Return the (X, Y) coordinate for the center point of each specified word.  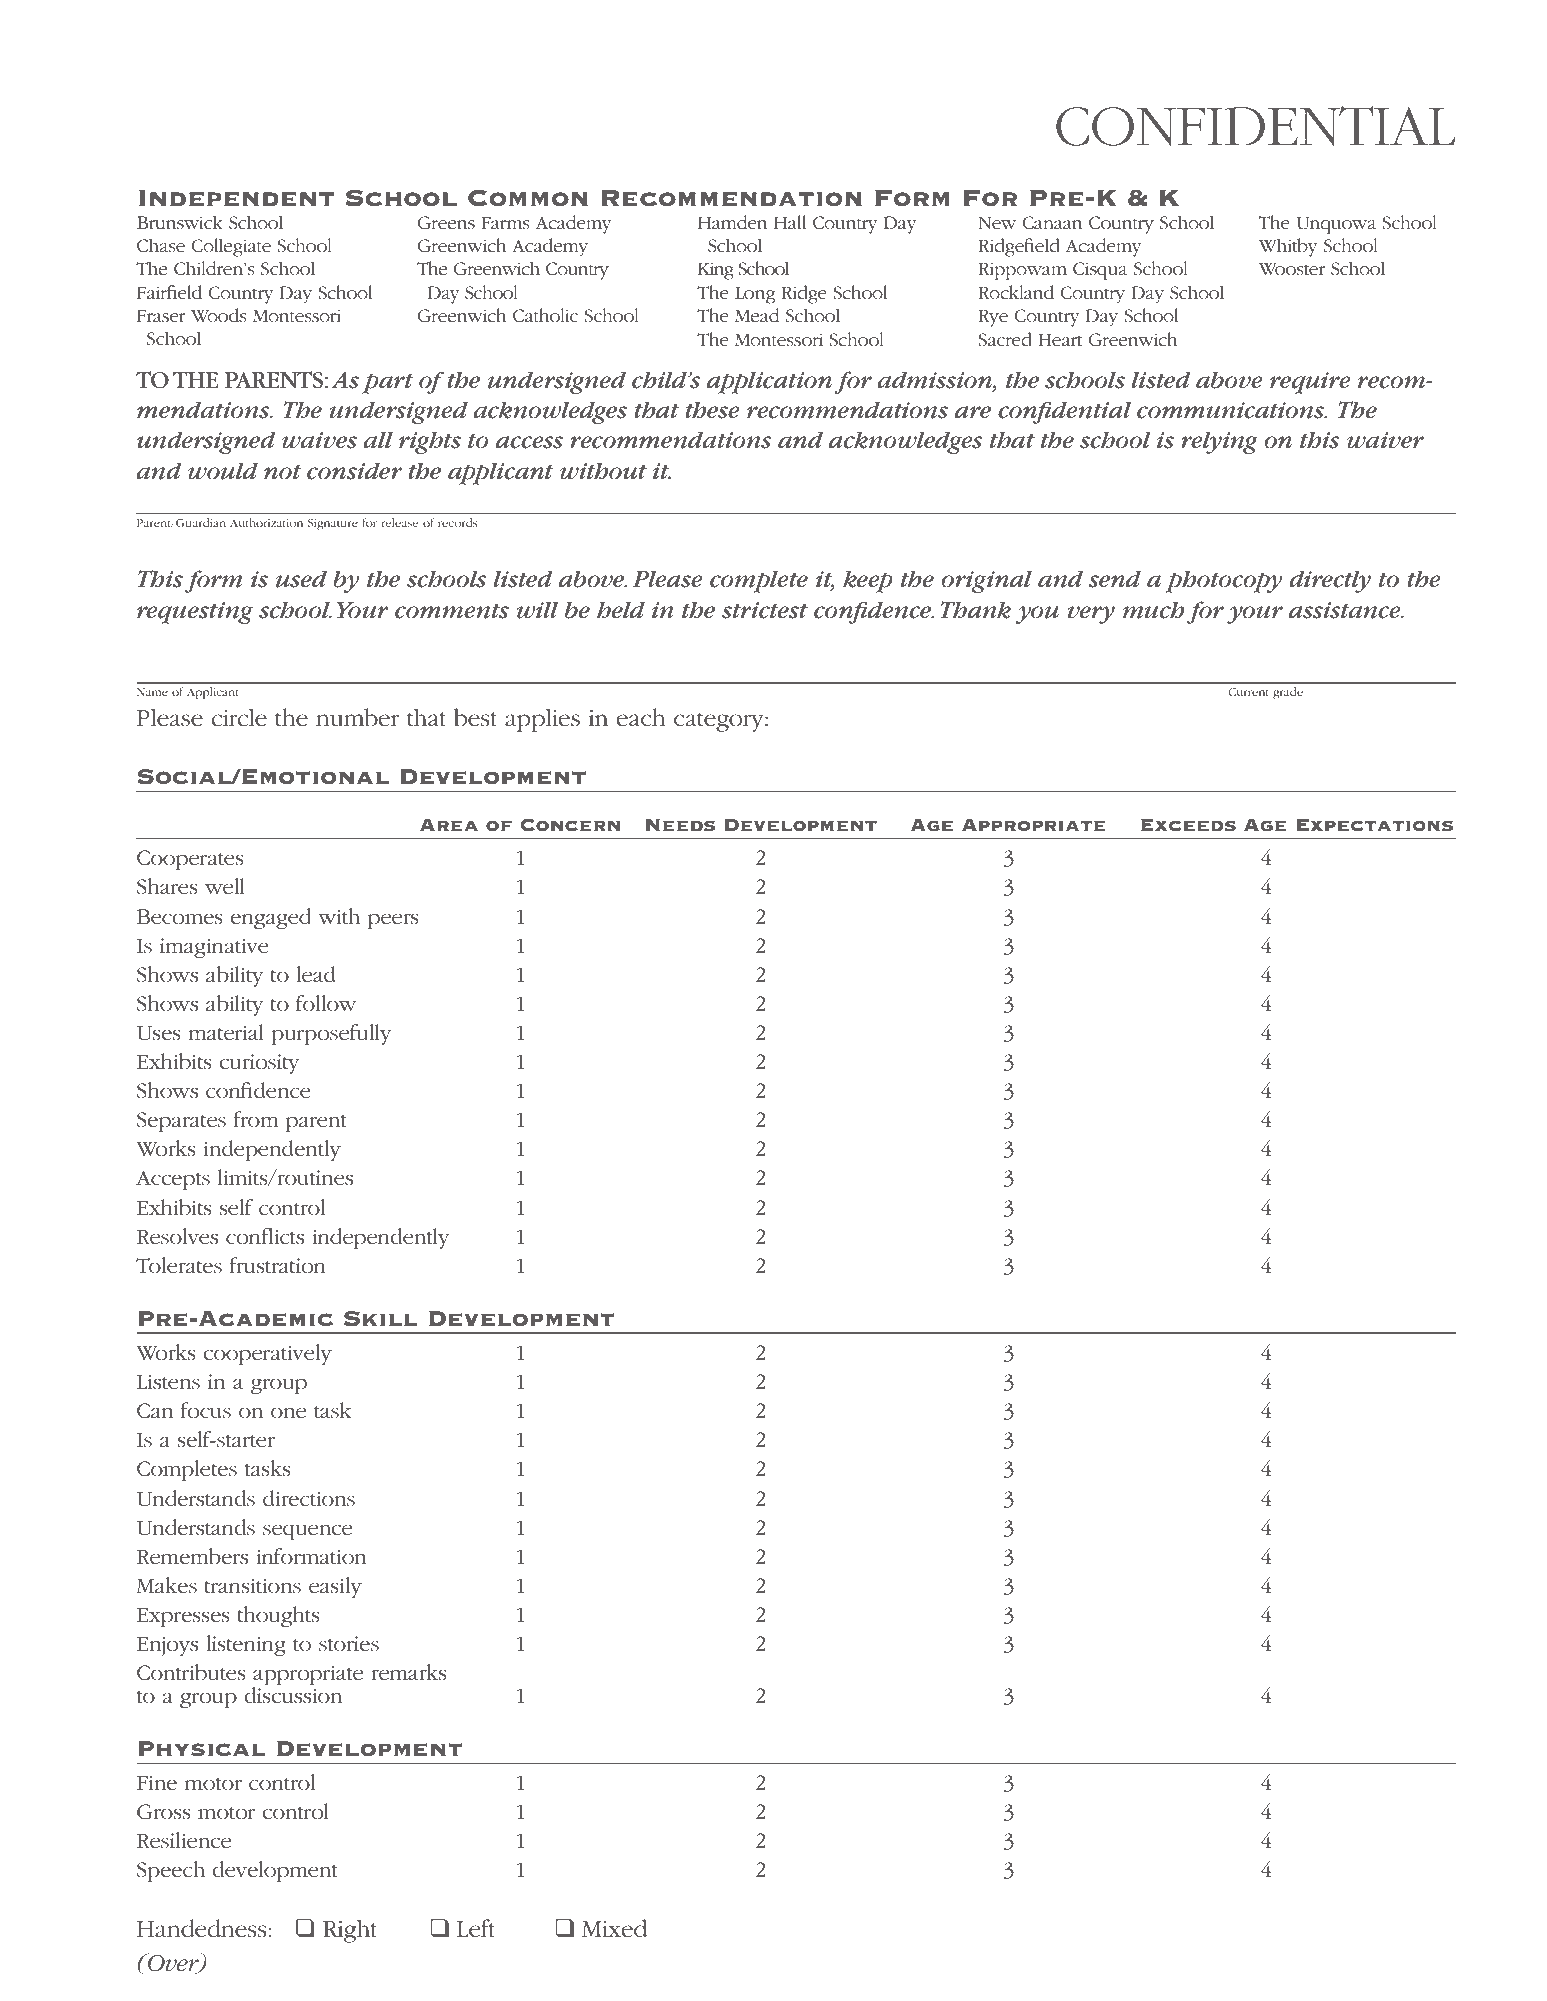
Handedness (202, 1928)
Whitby (1288, 247)
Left (476, 1928)
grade (1288, 693)
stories (349, 1644)
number (357, 717)
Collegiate (231, 247)
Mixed (614, 1928)
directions (309, 1498)
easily (335, 1587)
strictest (765, 610)
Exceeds (1188, 825)
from (256, 1119)
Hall (790, 222)
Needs (680, 825)
